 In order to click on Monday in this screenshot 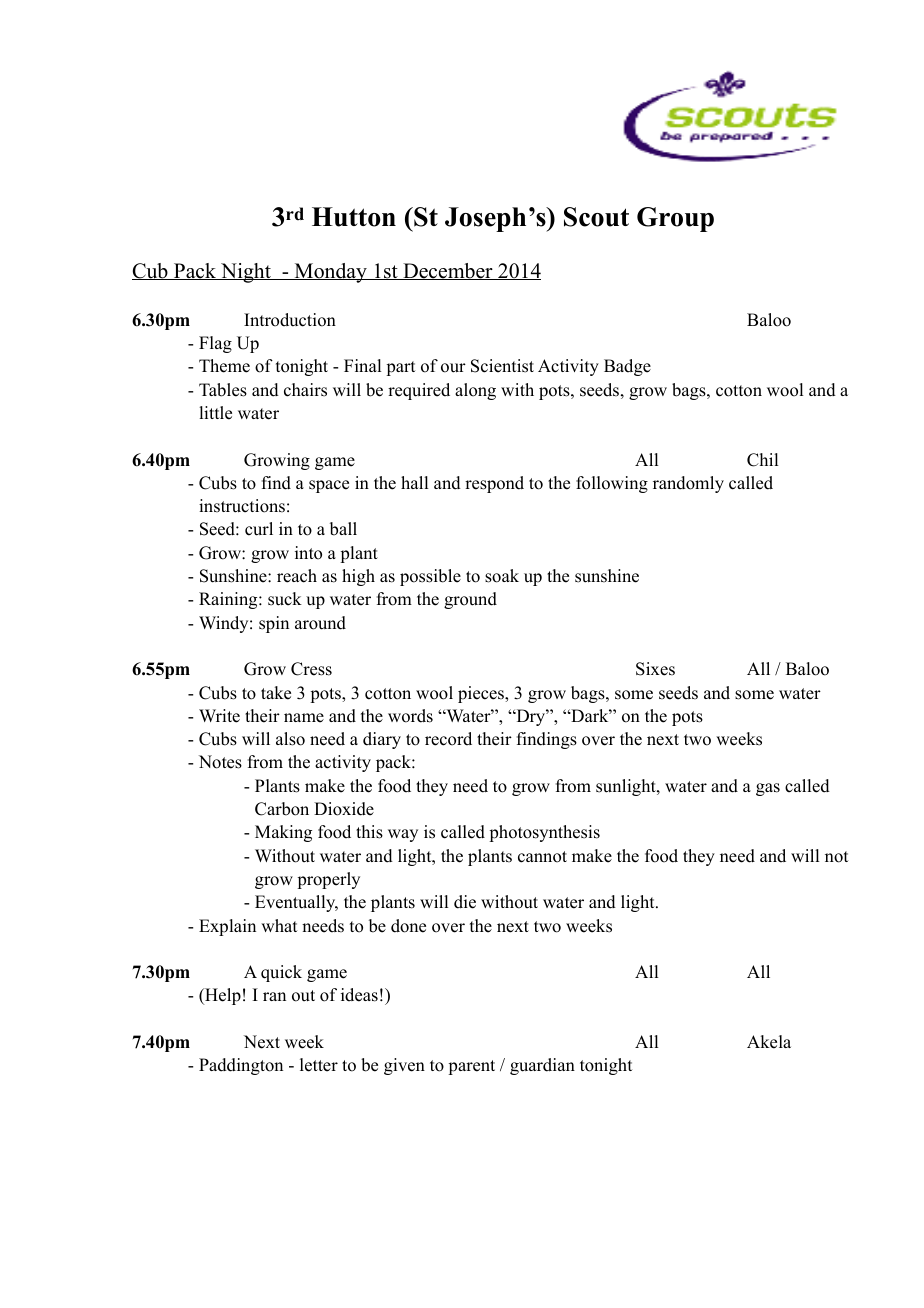, I will do `click(330, 273)`.
